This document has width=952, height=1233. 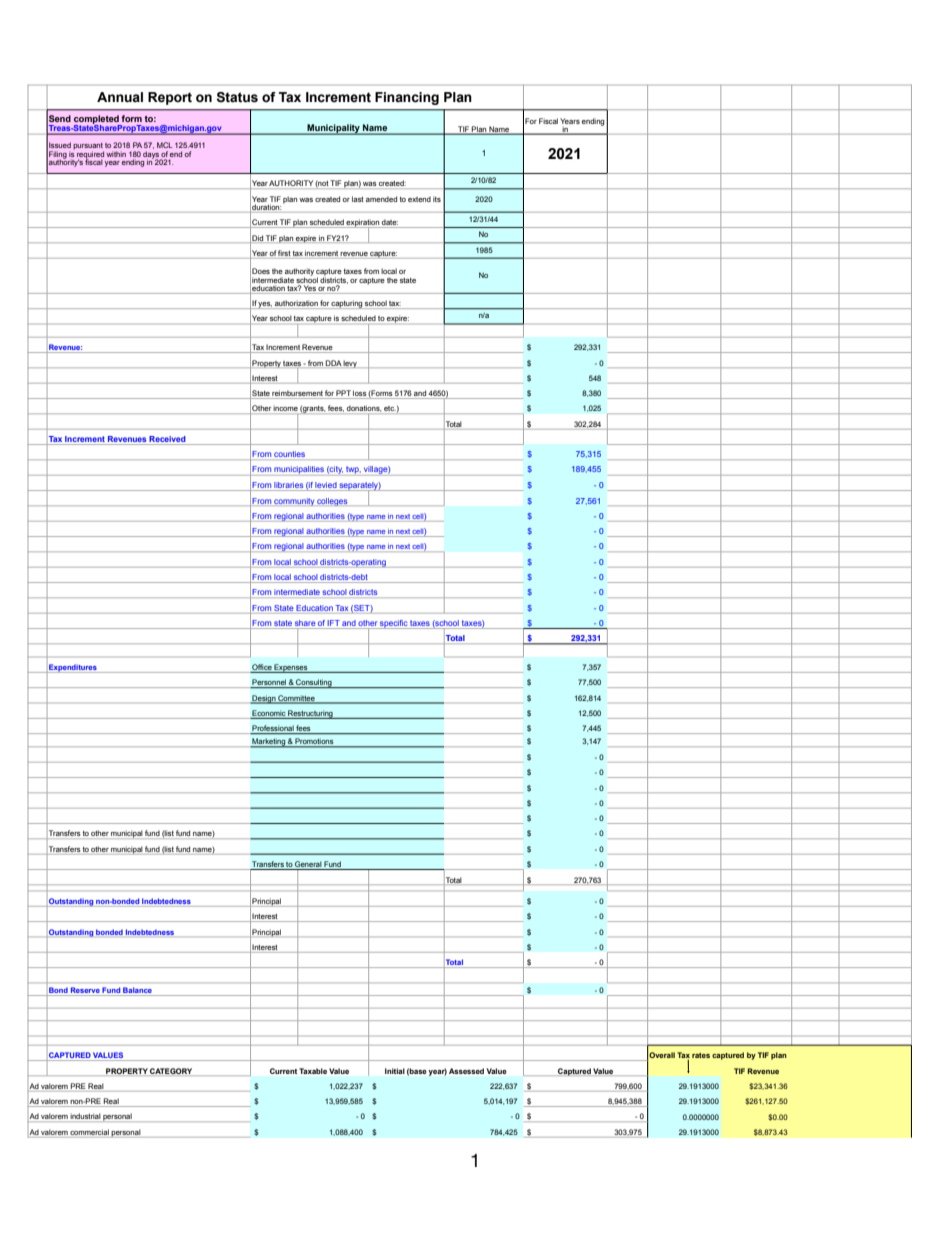 What do you see at coordinates (165, 145) in the document?
I see `MCL` at bounding box center [165, 145].
